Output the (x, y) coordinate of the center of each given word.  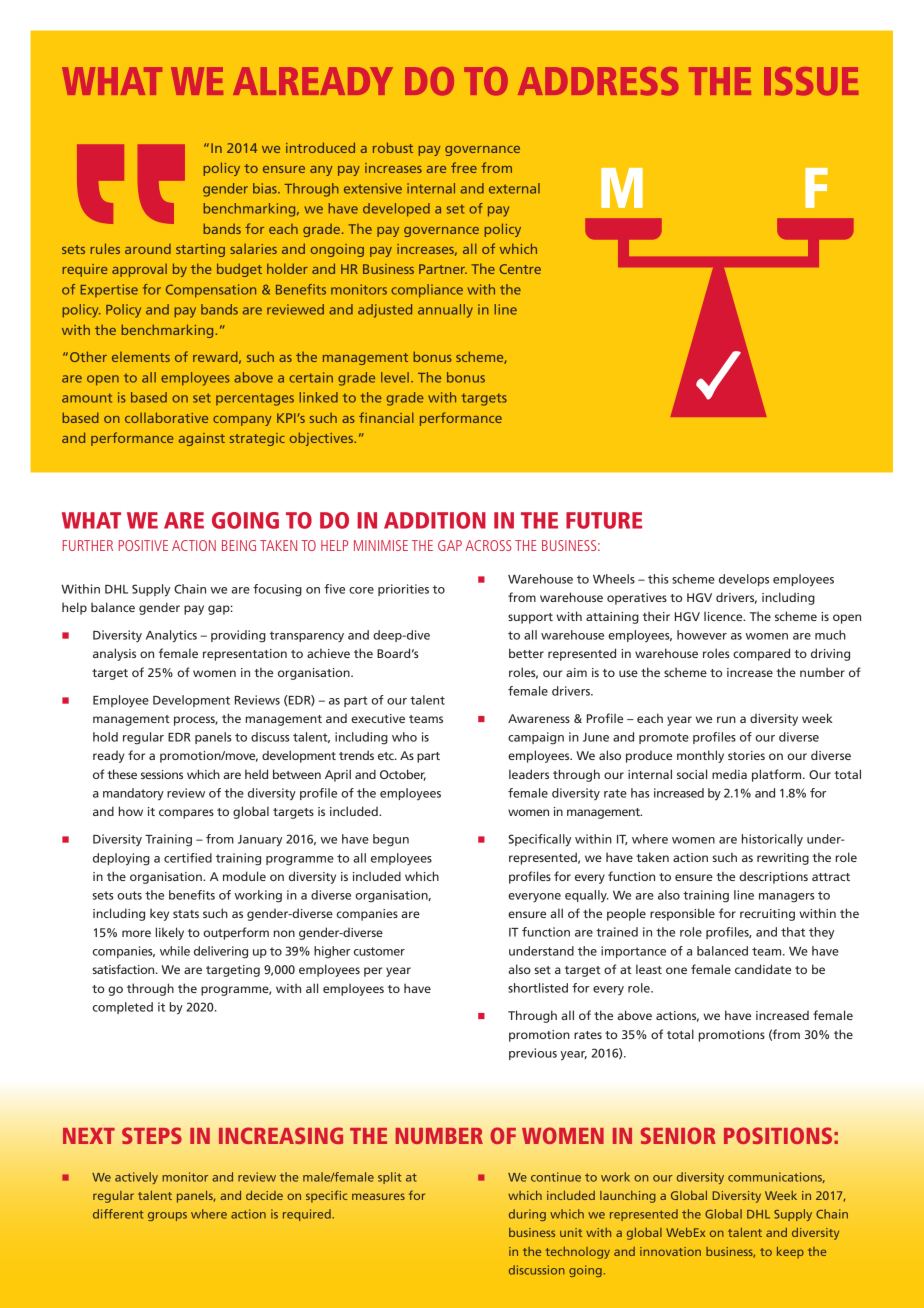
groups (167, 1216)
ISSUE (811, 81)
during (527, 1215)
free (464, 167)
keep (790, 1253)
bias (266, 188)
